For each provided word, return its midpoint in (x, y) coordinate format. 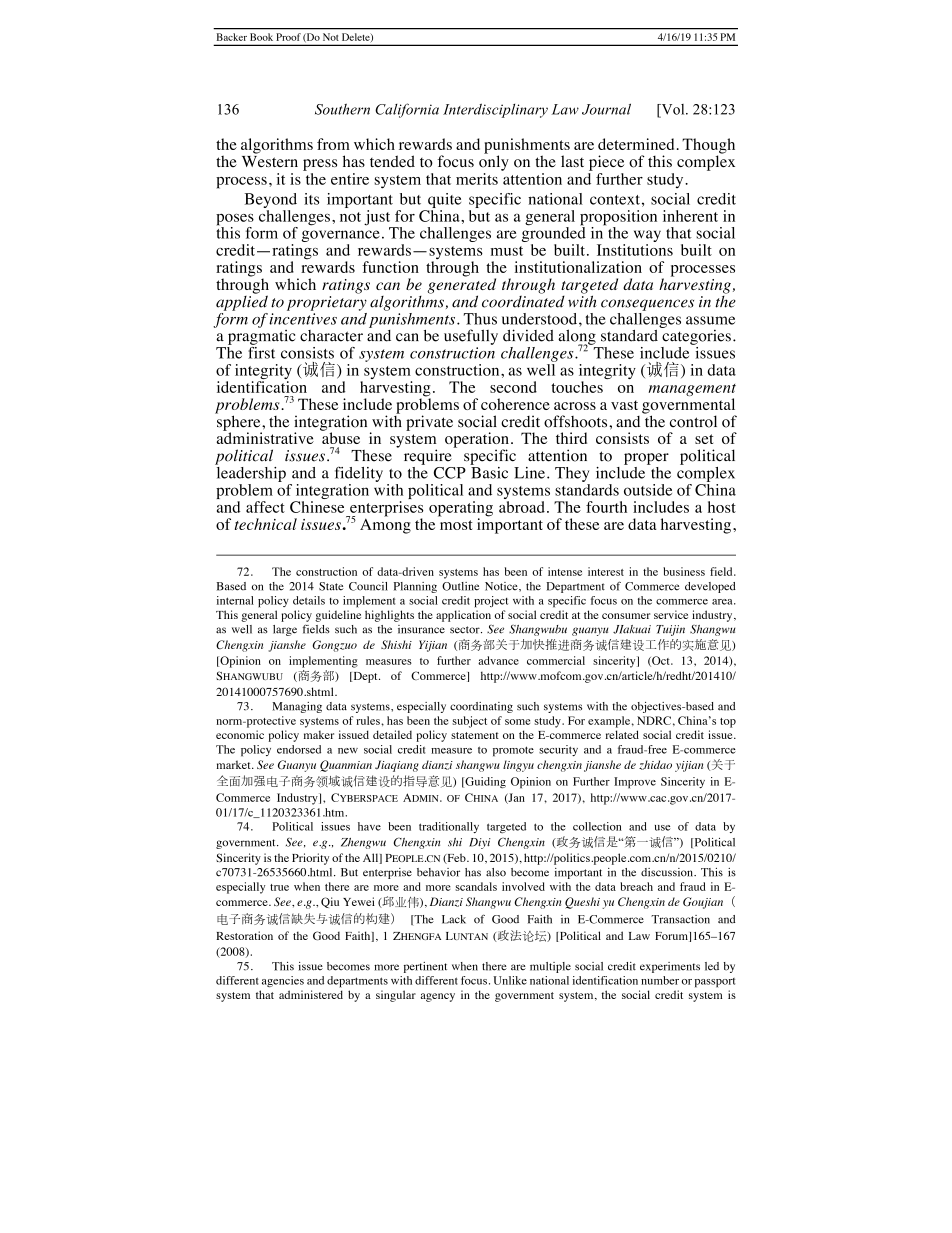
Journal (606, 109)
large (285, 630)
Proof (289, 37)
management (692, 391)
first (261, 351)
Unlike (510, 980)
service (671, 614)
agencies (283, 981)
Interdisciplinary (495, 110)
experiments (670, 967)
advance (498, 660)
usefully (471, 337)
